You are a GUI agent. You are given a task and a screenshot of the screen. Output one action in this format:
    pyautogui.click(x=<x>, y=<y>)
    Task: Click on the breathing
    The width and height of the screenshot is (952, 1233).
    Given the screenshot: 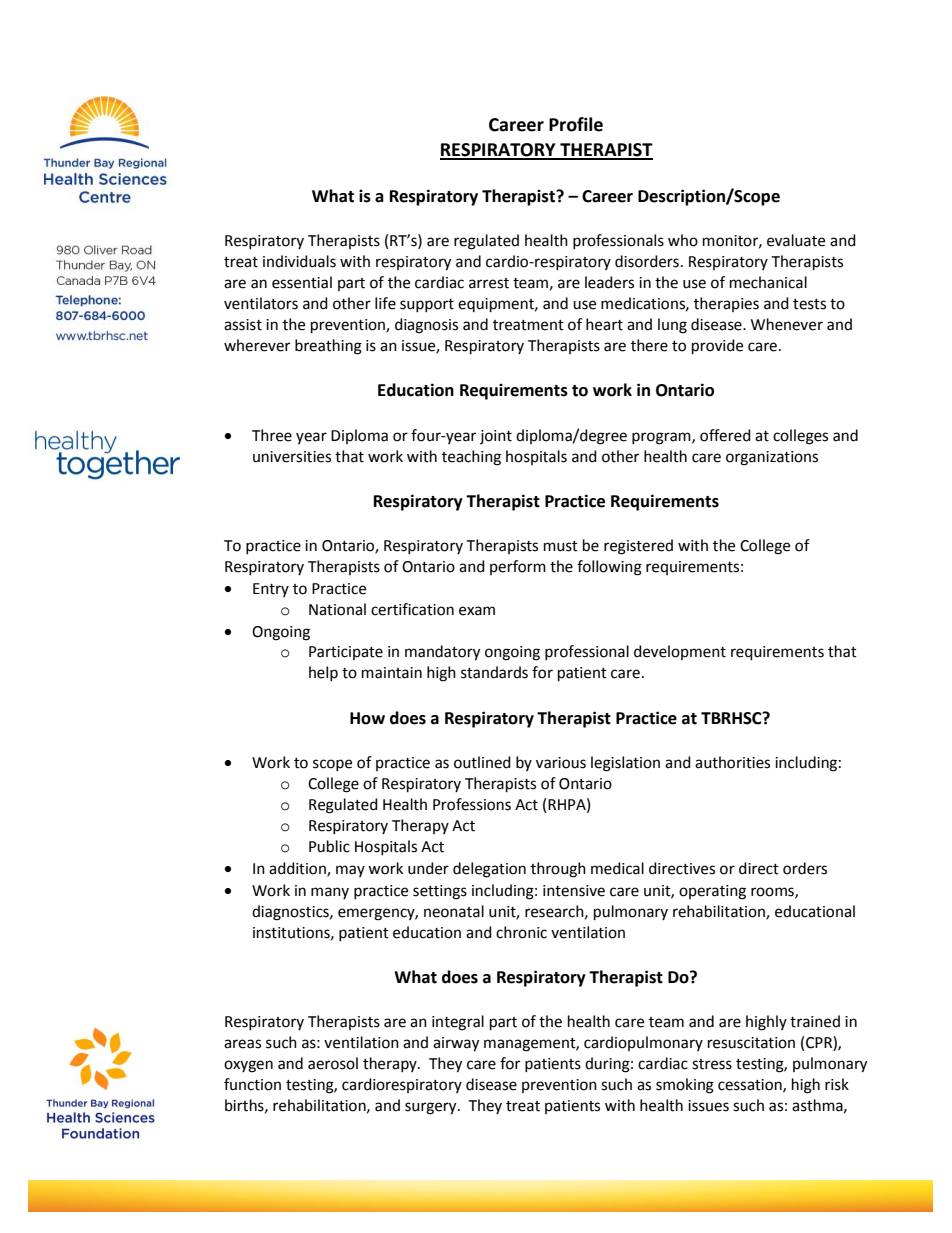 What is the action you would take?
    pyautogui.click(x=328, y=347)
